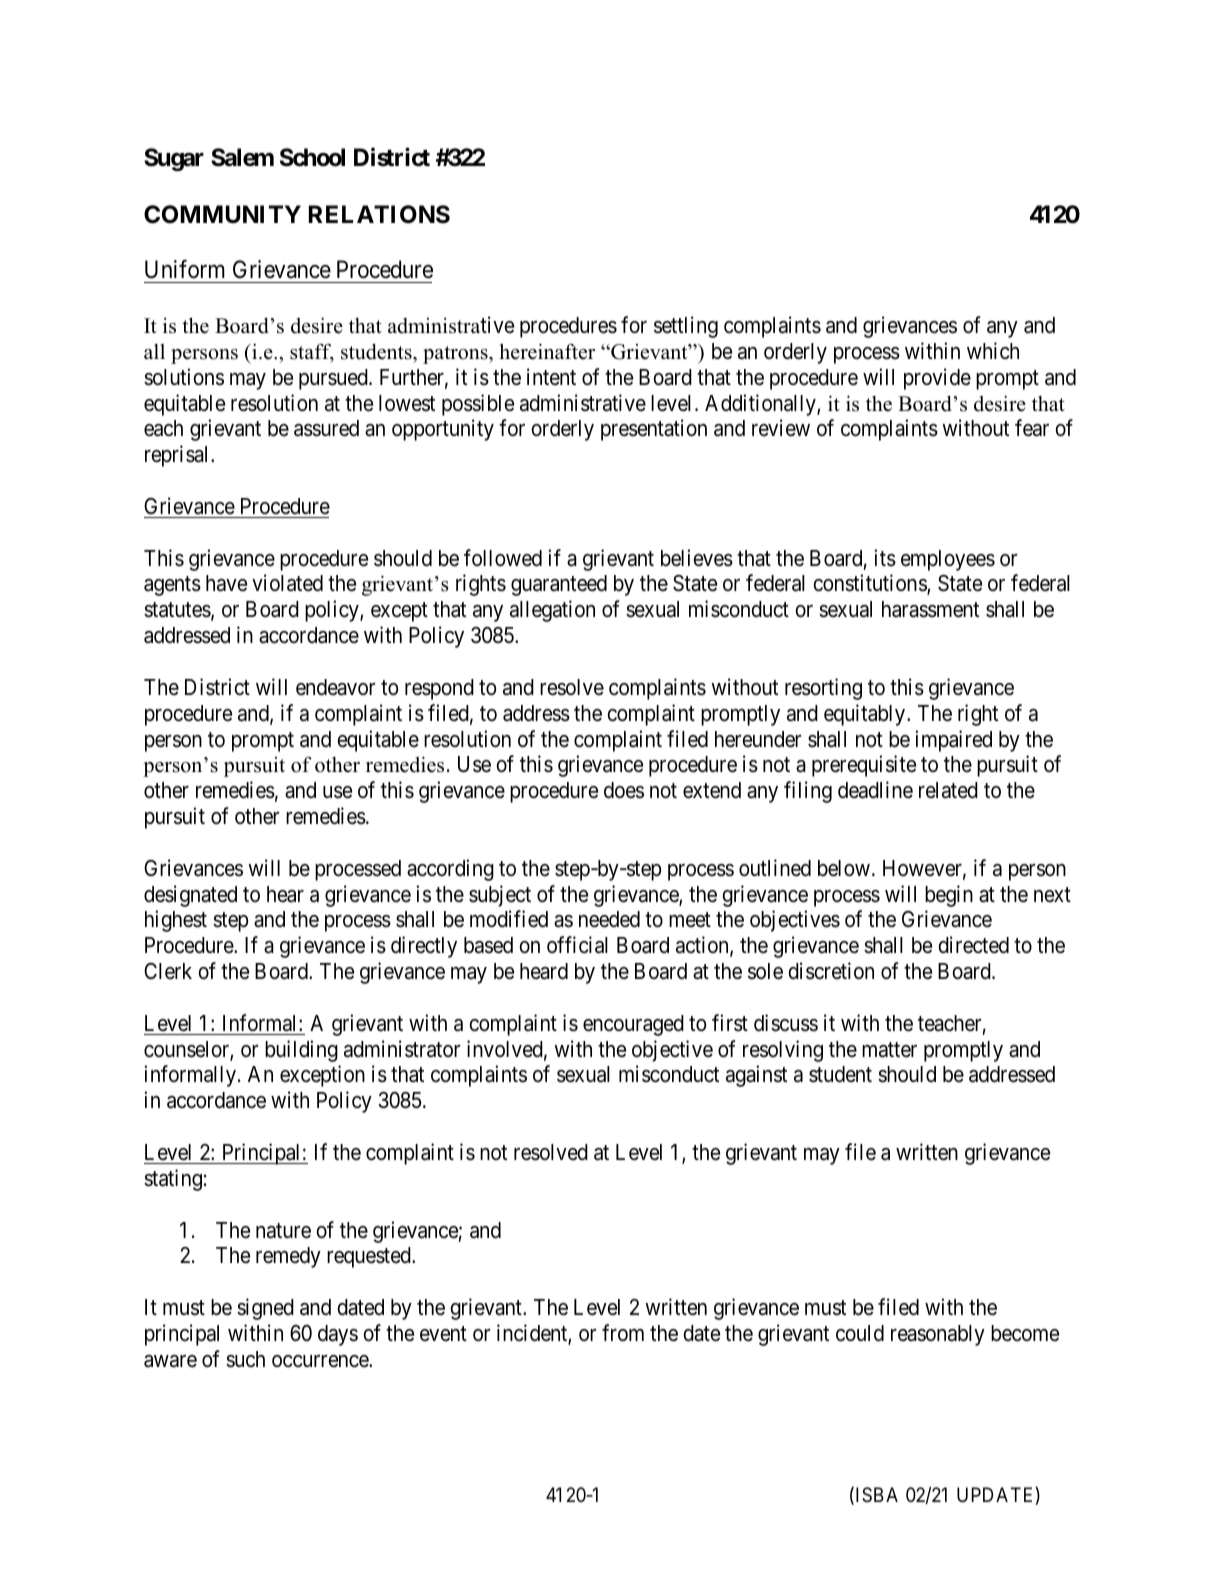  I want to click on settling, so click(686, 327).
